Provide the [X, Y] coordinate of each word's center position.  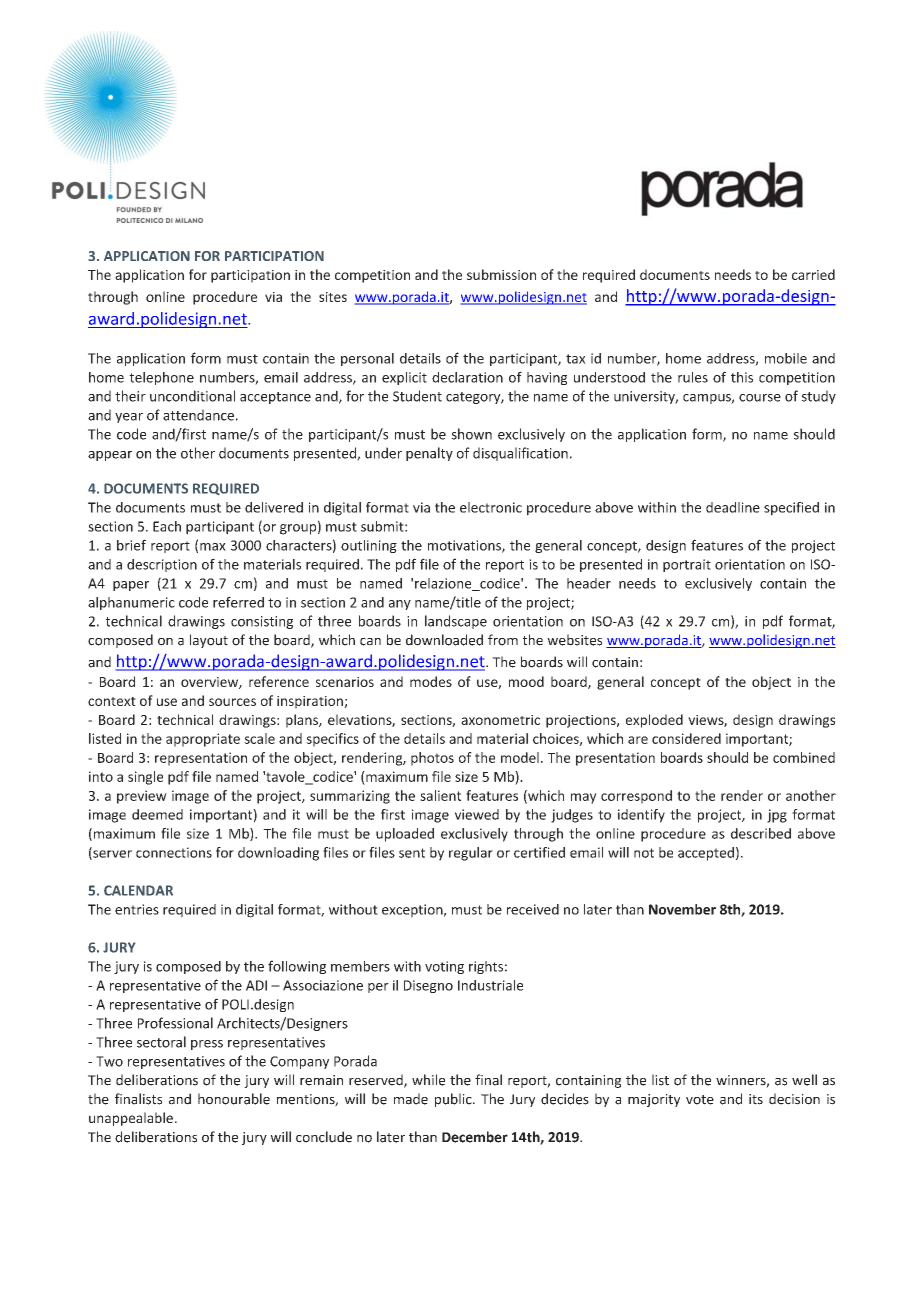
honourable [234, 1099]
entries [137, 909]
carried [813, 274]
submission [501, 274]
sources [232, 702]
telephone [161, 378]
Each [167, 526]
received [533, 909]
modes [431, 681]
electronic [491, 507]
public [454, 1100]
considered [686, 738]
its [756, 1099]
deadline [733, 507]
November [682, 909]
